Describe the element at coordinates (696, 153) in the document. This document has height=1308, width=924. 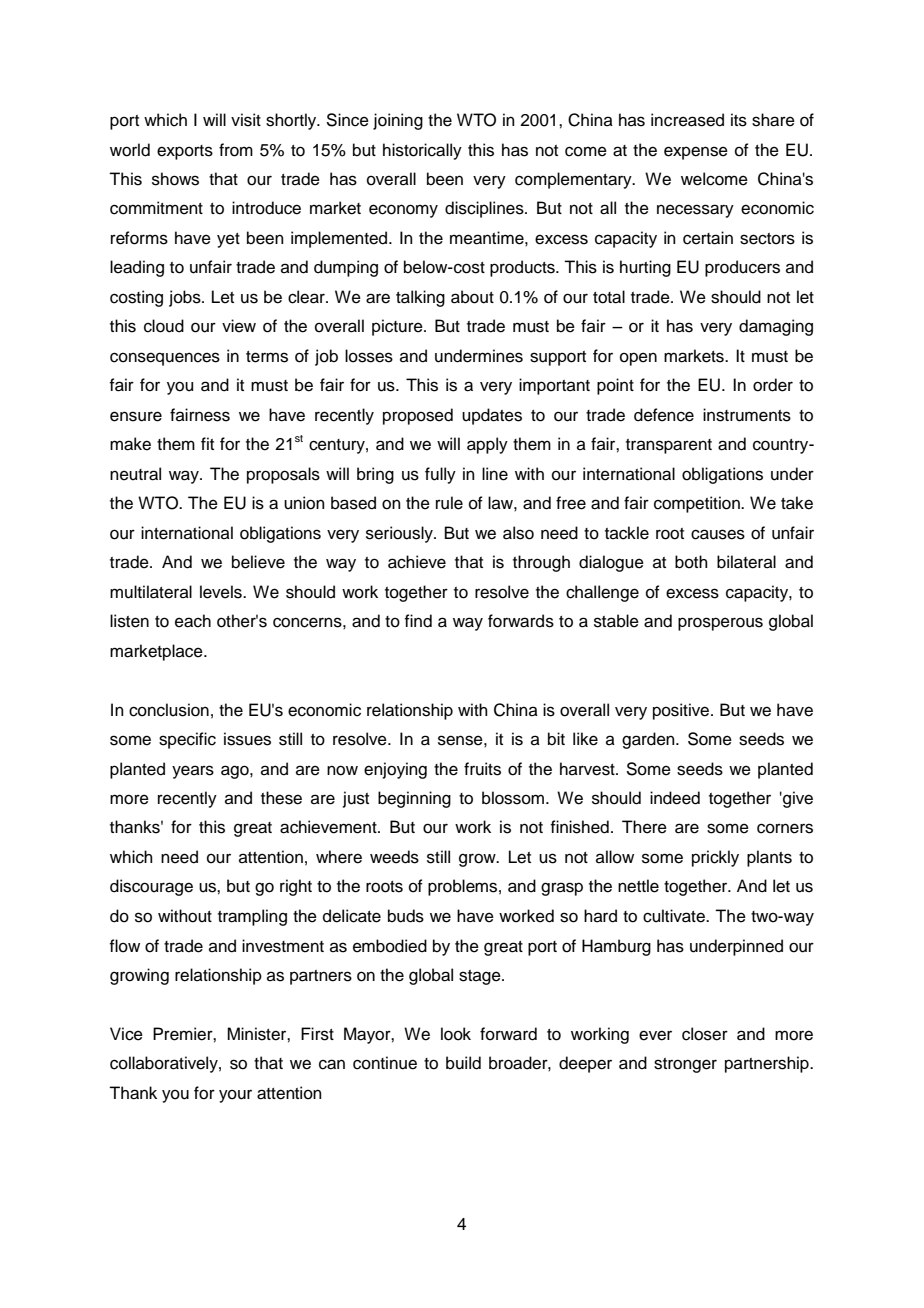
I see `expense` at that location.
